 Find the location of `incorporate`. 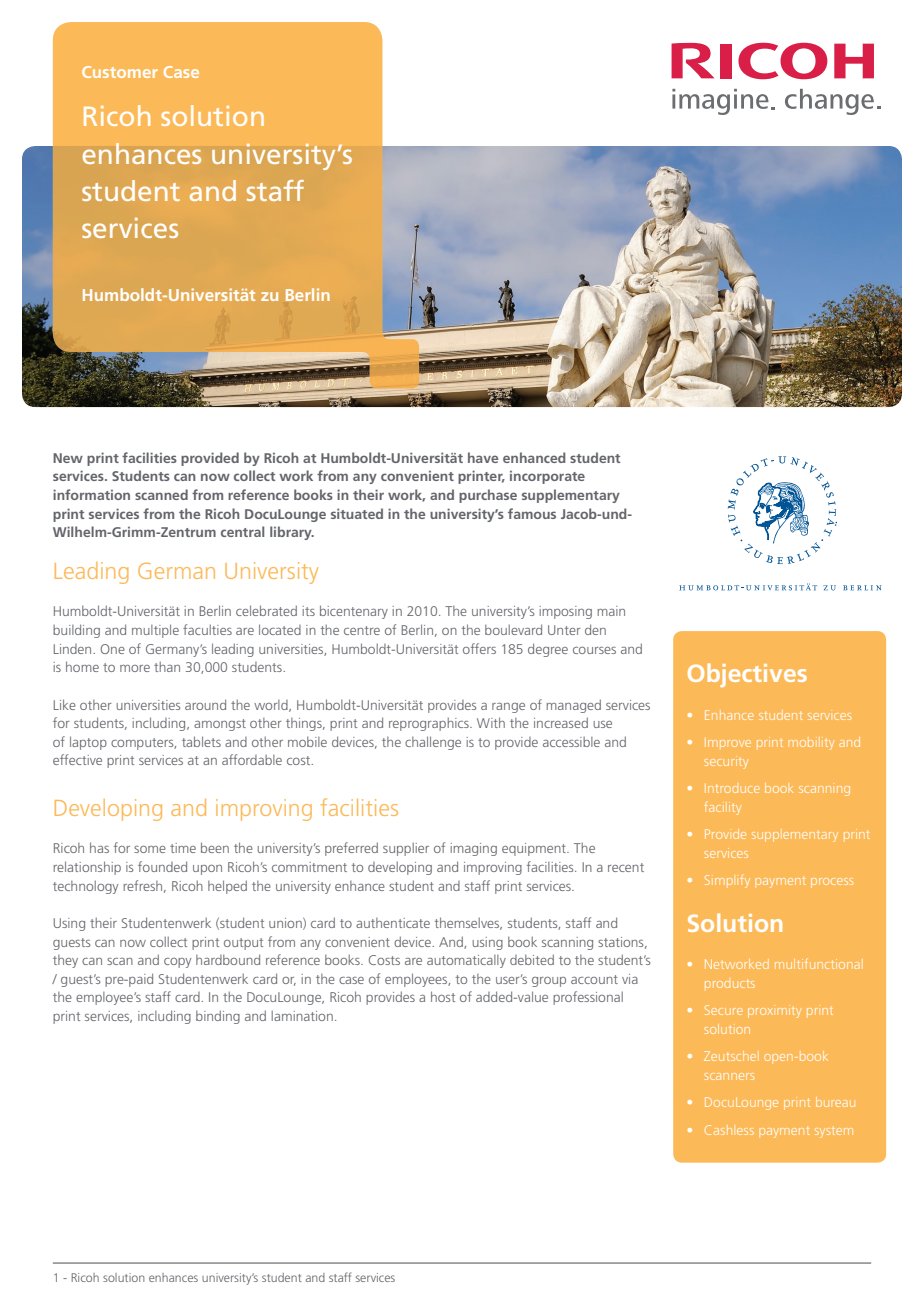

incorporate is located at coordinates (547, 477).
